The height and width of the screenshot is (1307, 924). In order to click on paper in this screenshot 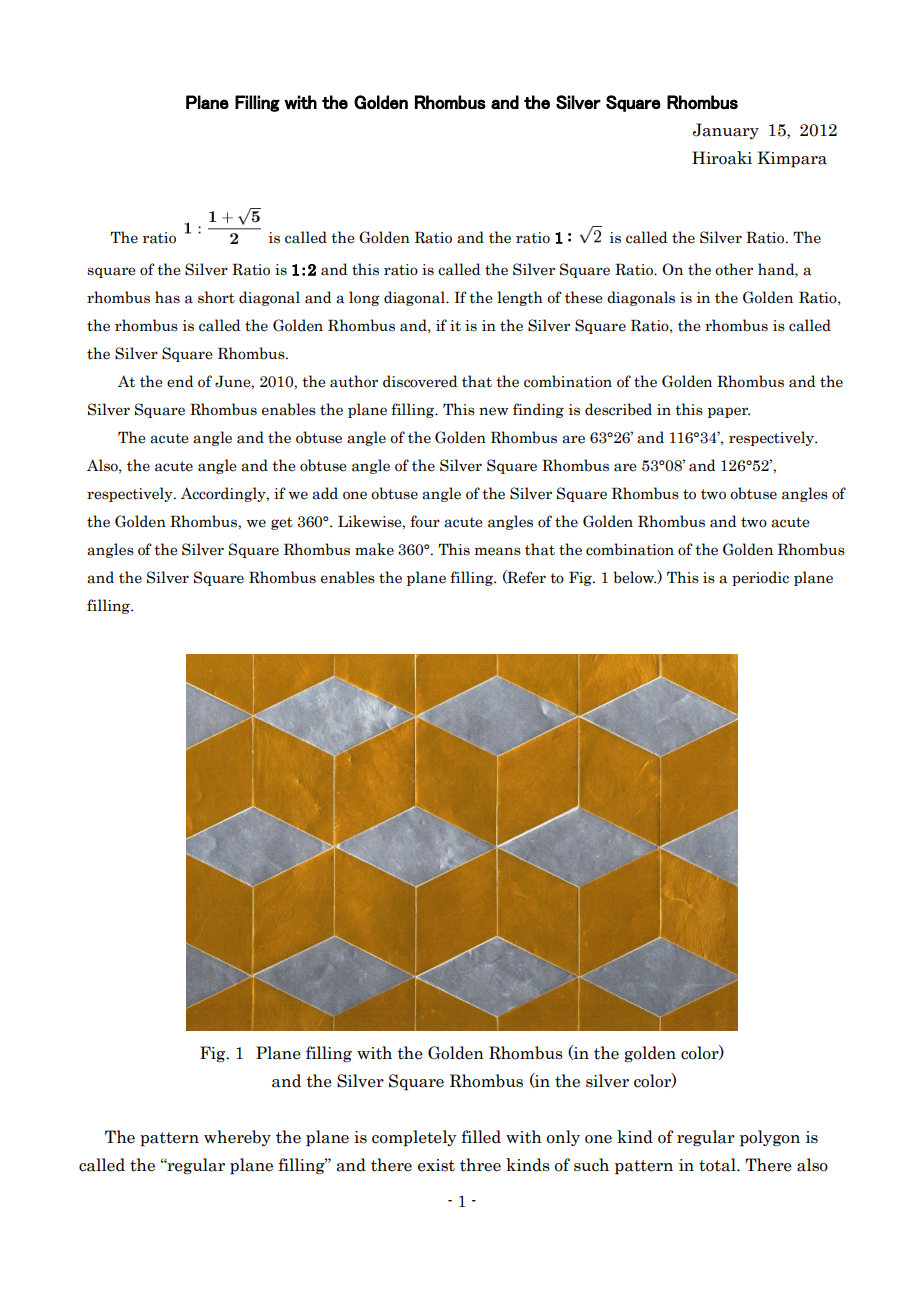, I will do `click(729, 412)`.
